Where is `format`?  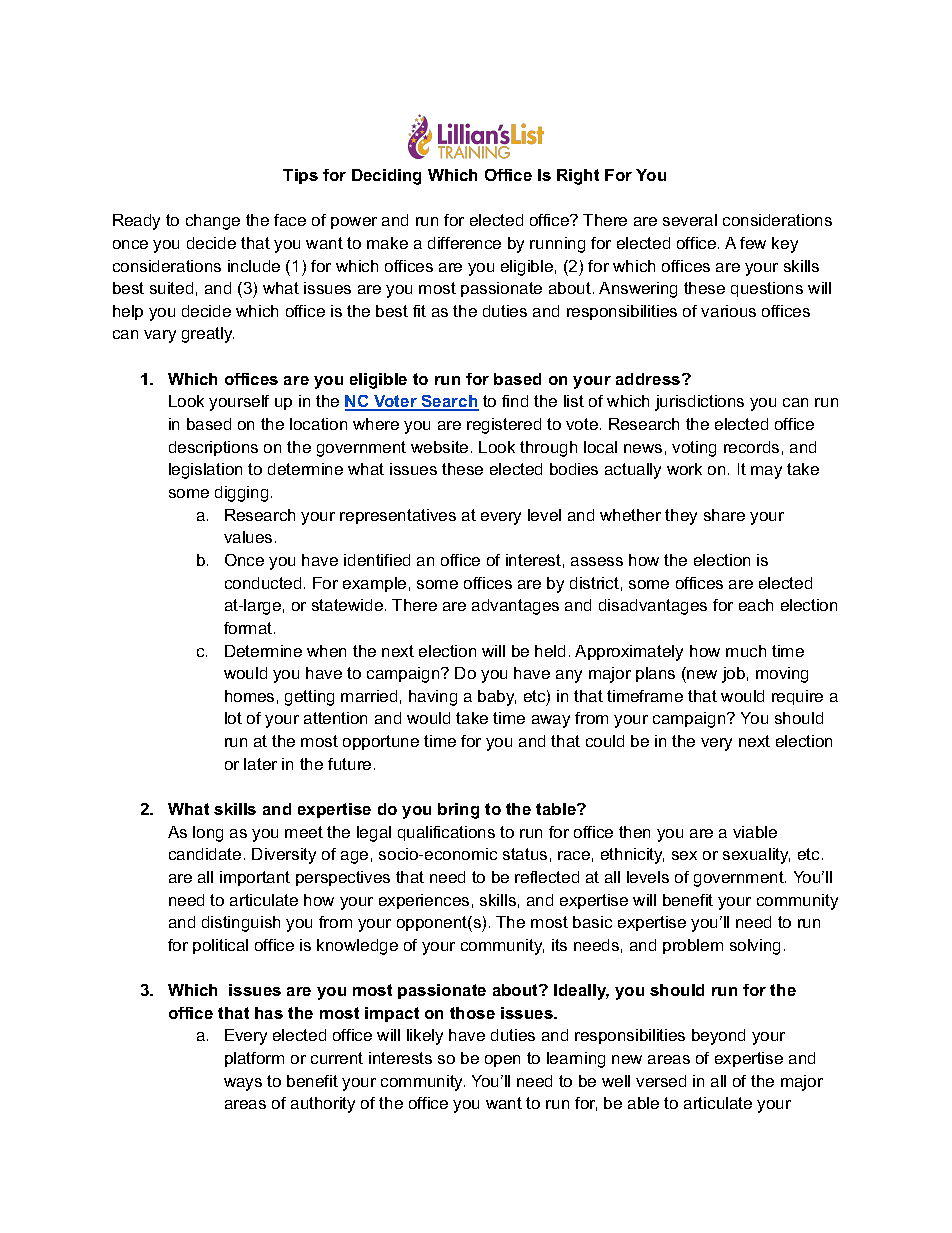 format is located at coordinates (249, 628).
